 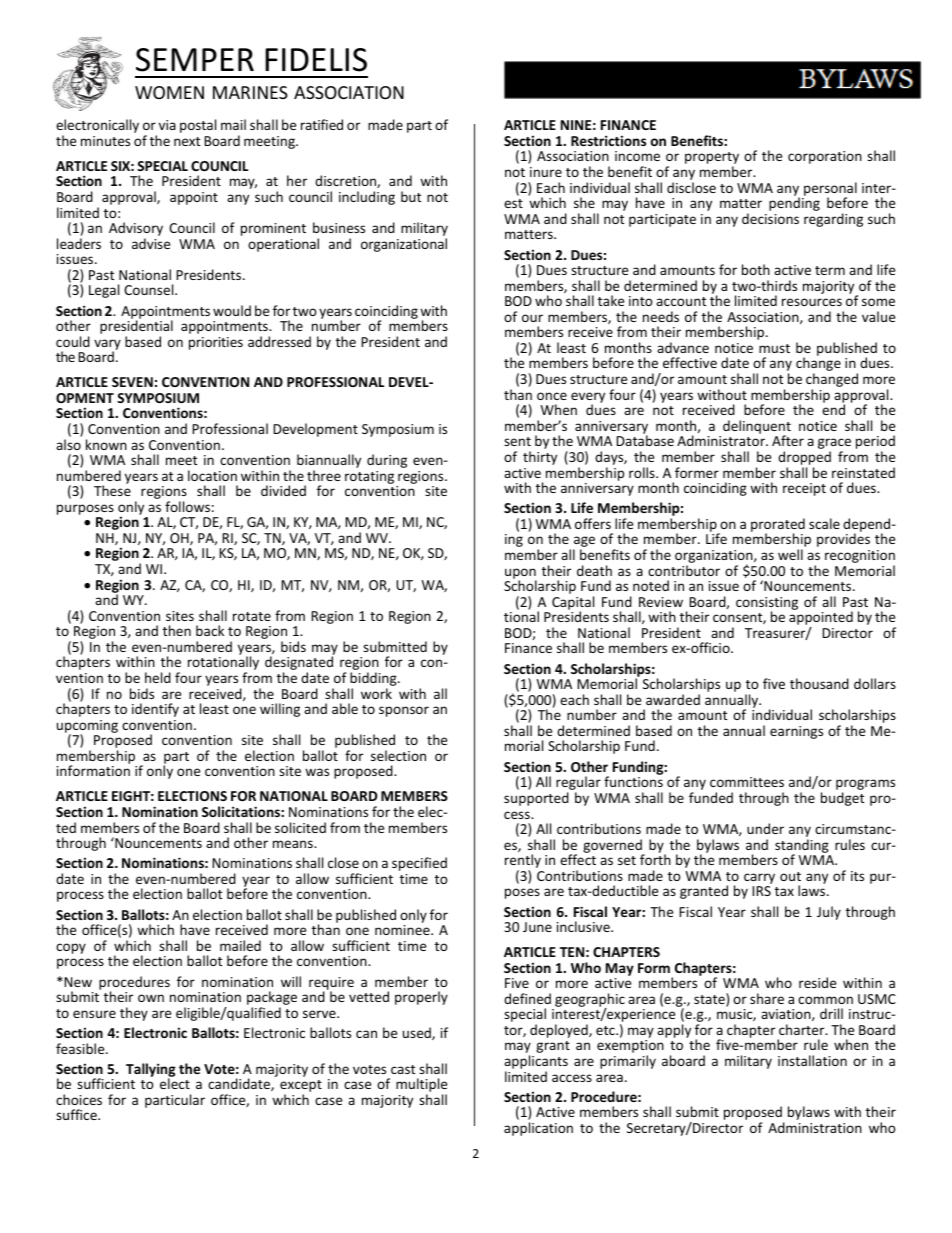 What do you see at coordinates (106, 444) in the screenshot?
I see `known` at bounding box center [106, 444].
